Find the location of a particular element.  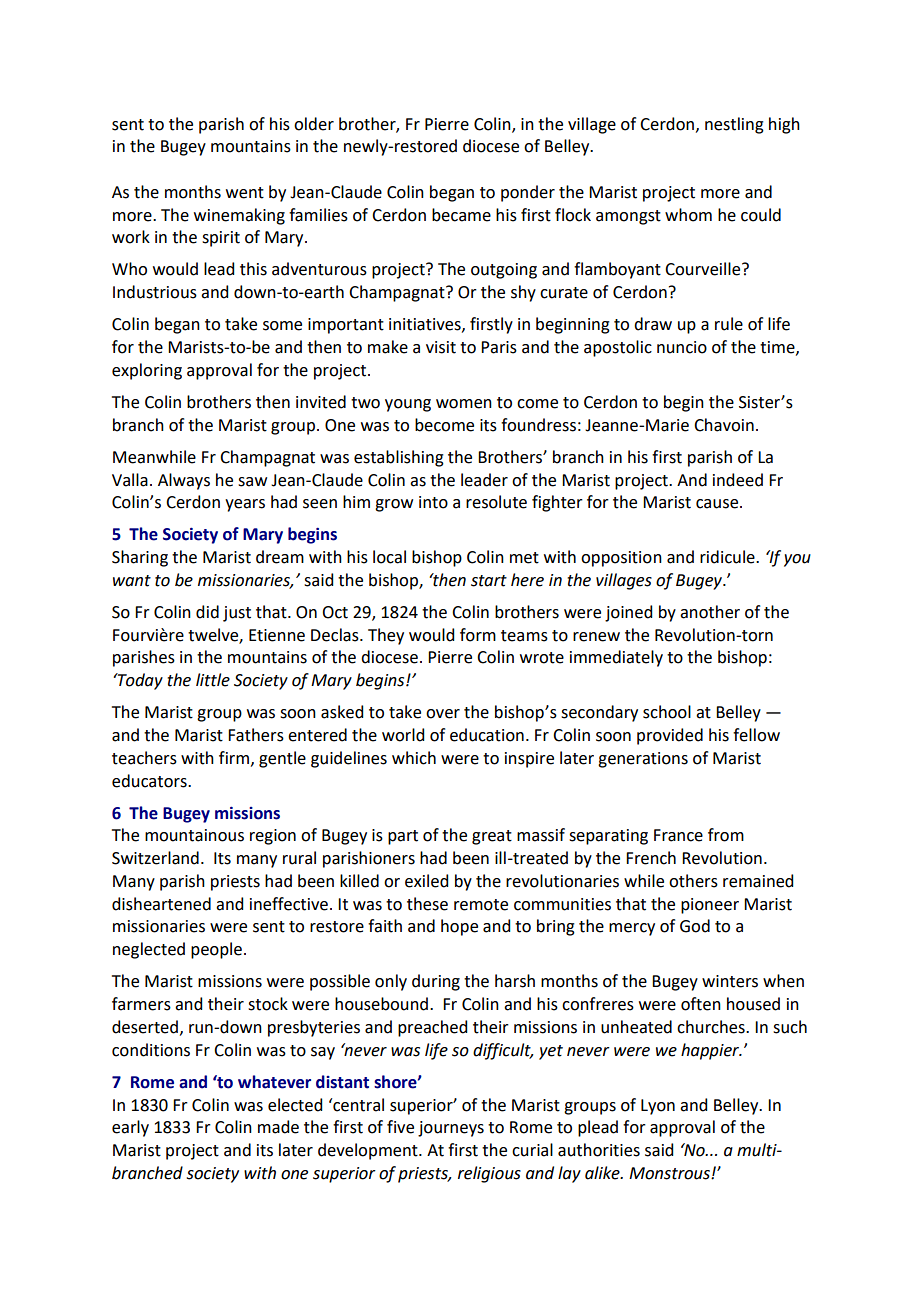

little is located at coordinates (213, 680).
